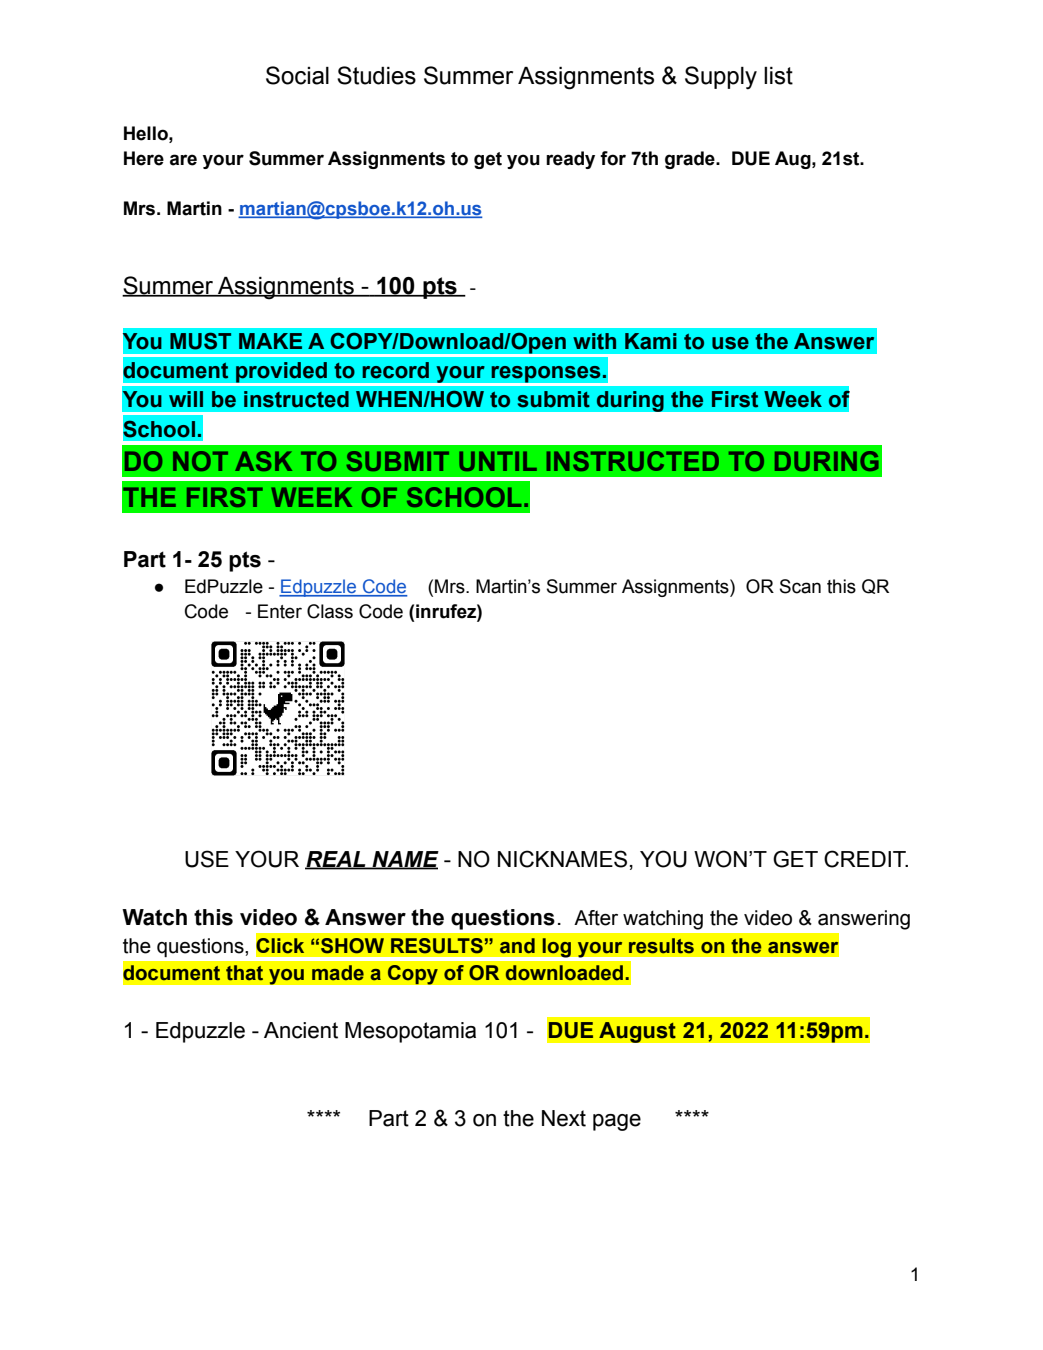 The width and height of the image is (1043, 1350). I want to click on After, so click(596, 918).
